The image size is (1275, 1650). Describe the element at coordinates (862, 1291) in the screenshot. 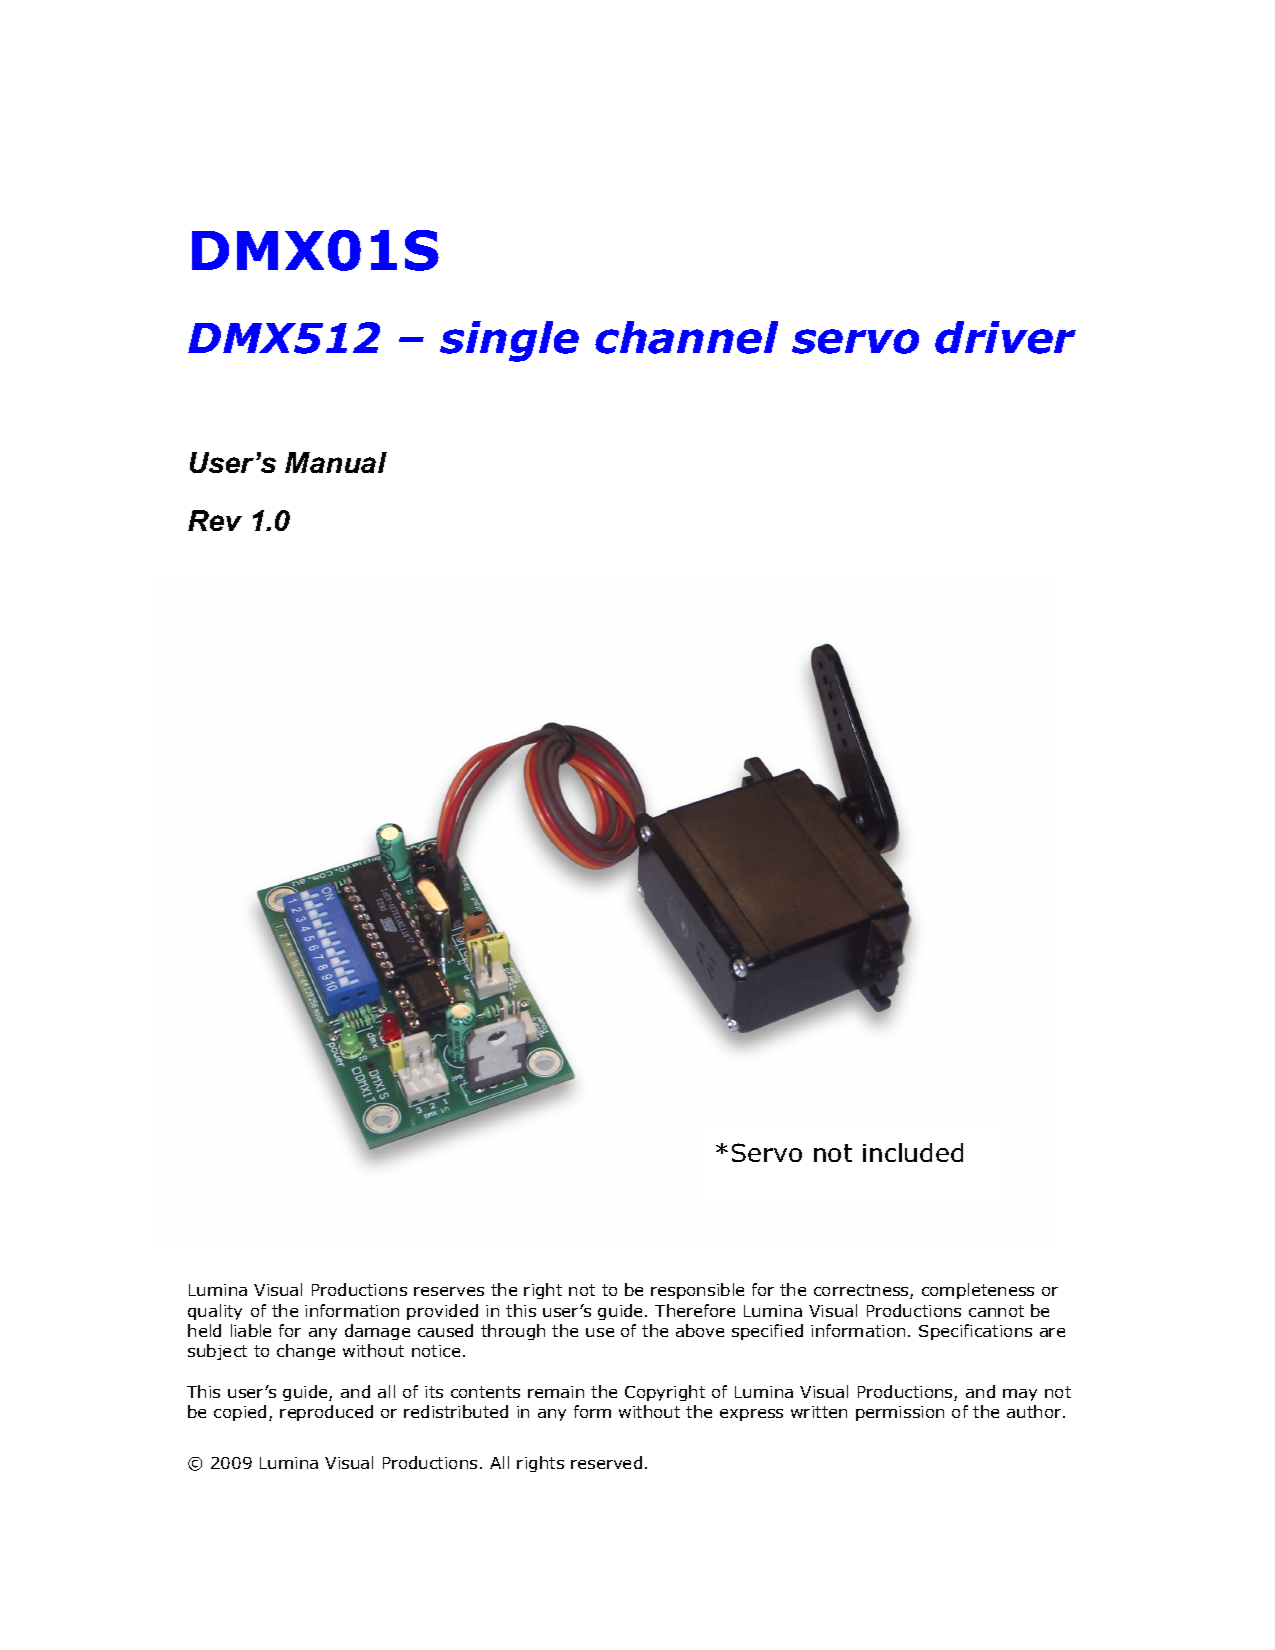

I see `correctness` at that location.
